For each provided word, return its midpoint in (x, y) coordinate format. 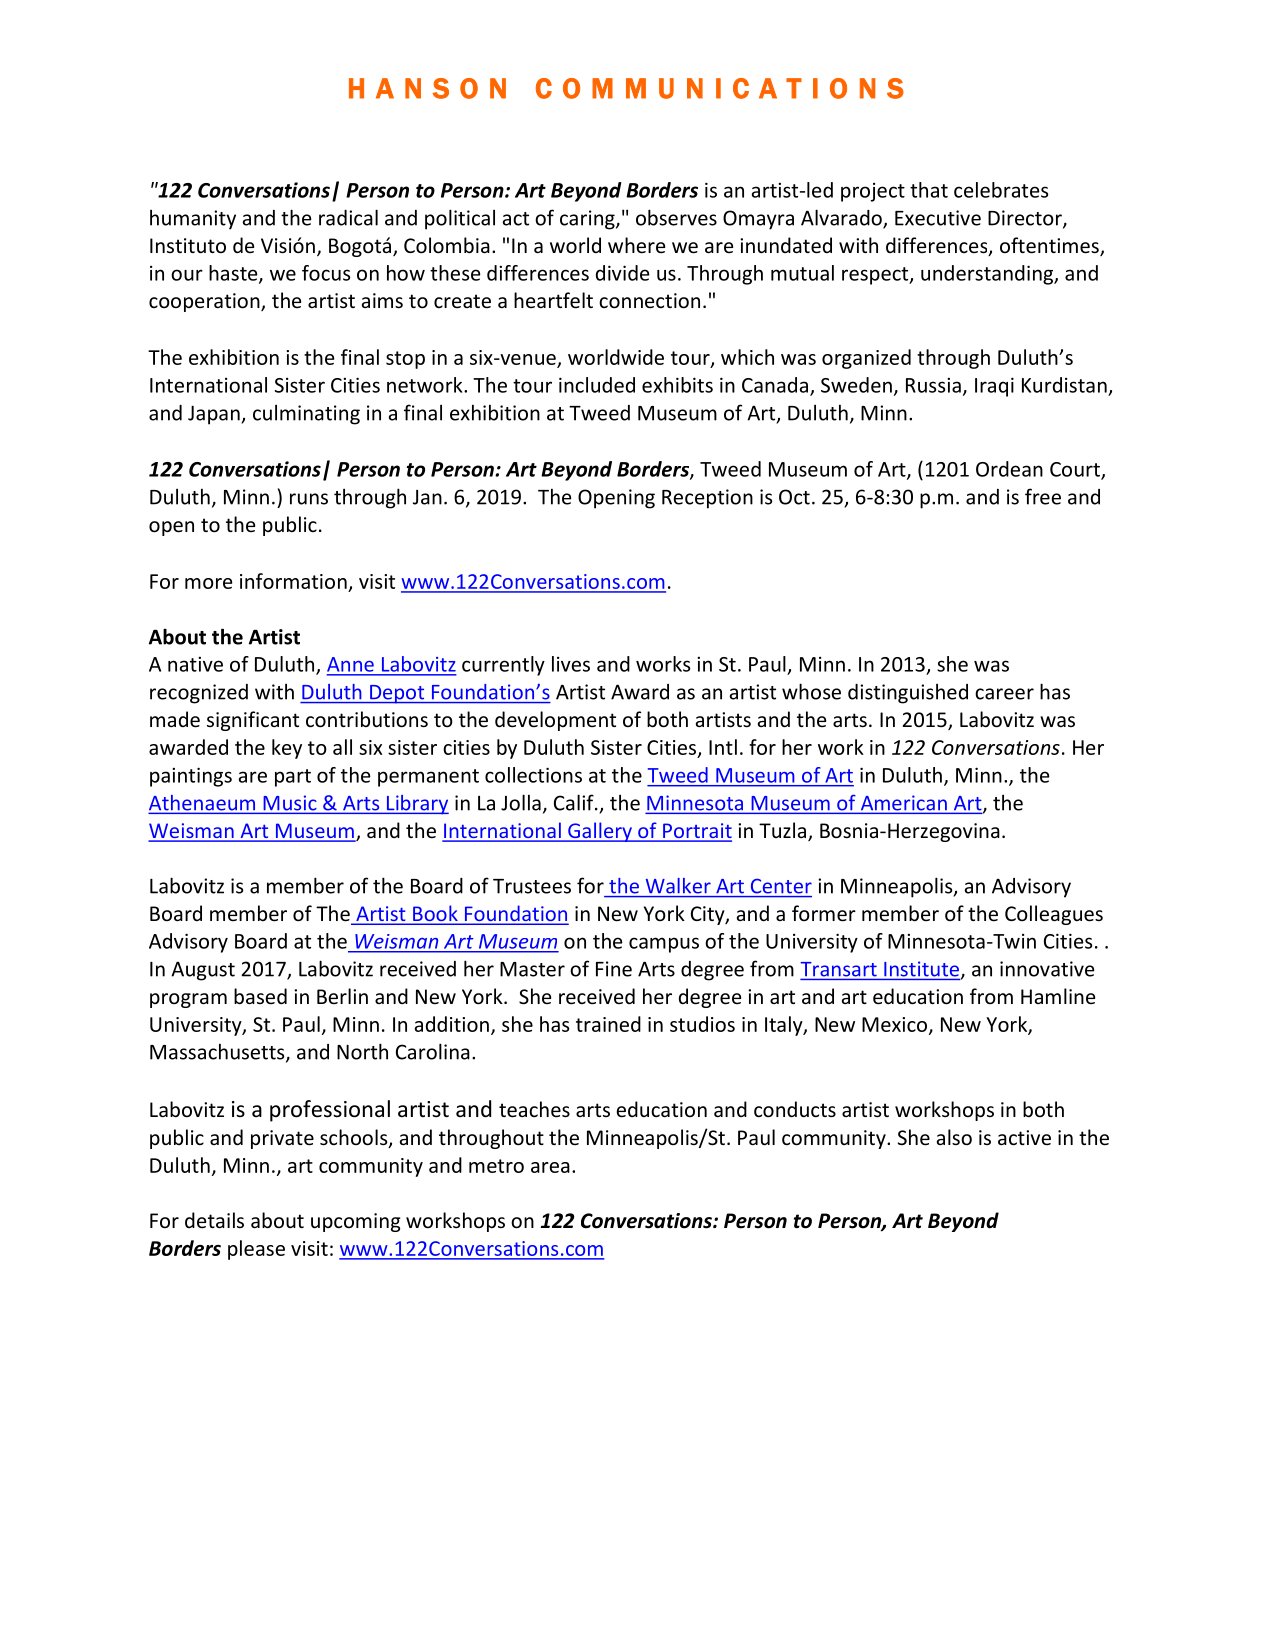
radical (348, 217)
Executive (938, 218)
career (1004, 694)
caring (588, 220)
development (555, 721)
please (256, 1250)
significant (253, 721)
